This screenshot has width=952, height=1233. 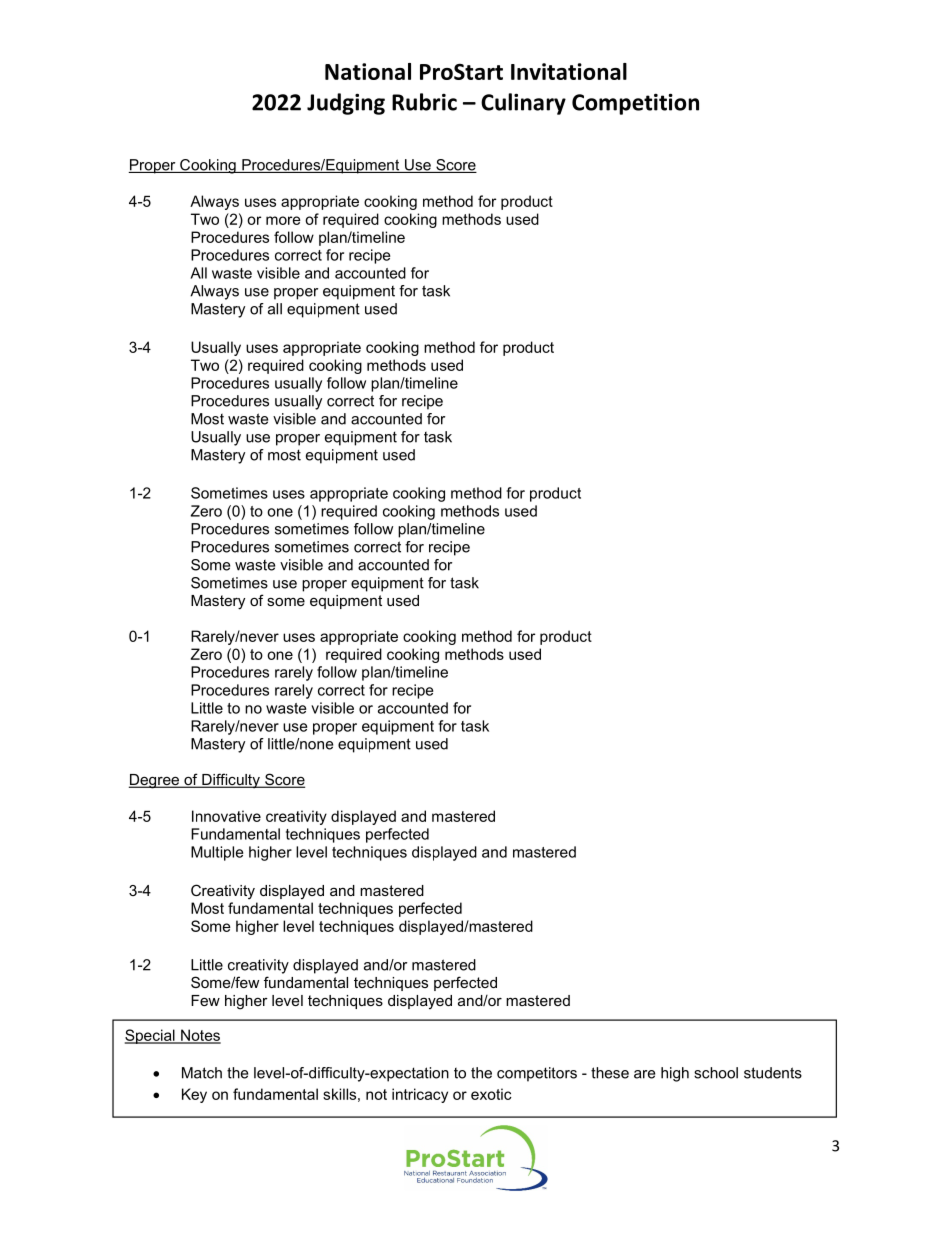 I want to click on Degree, so click(x=155, y=781).
